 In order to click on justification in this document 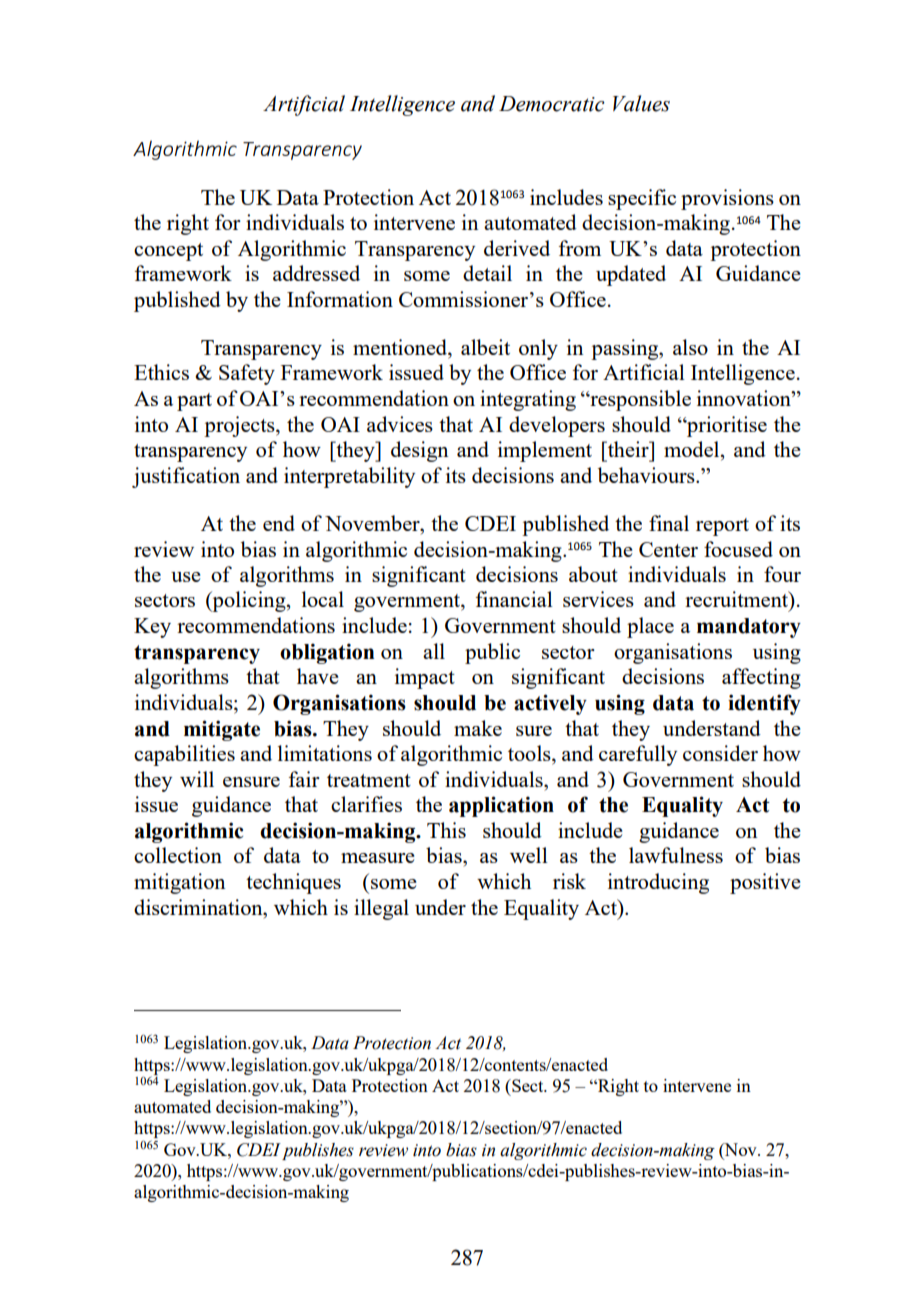, I will do `click(186, 477)`.
